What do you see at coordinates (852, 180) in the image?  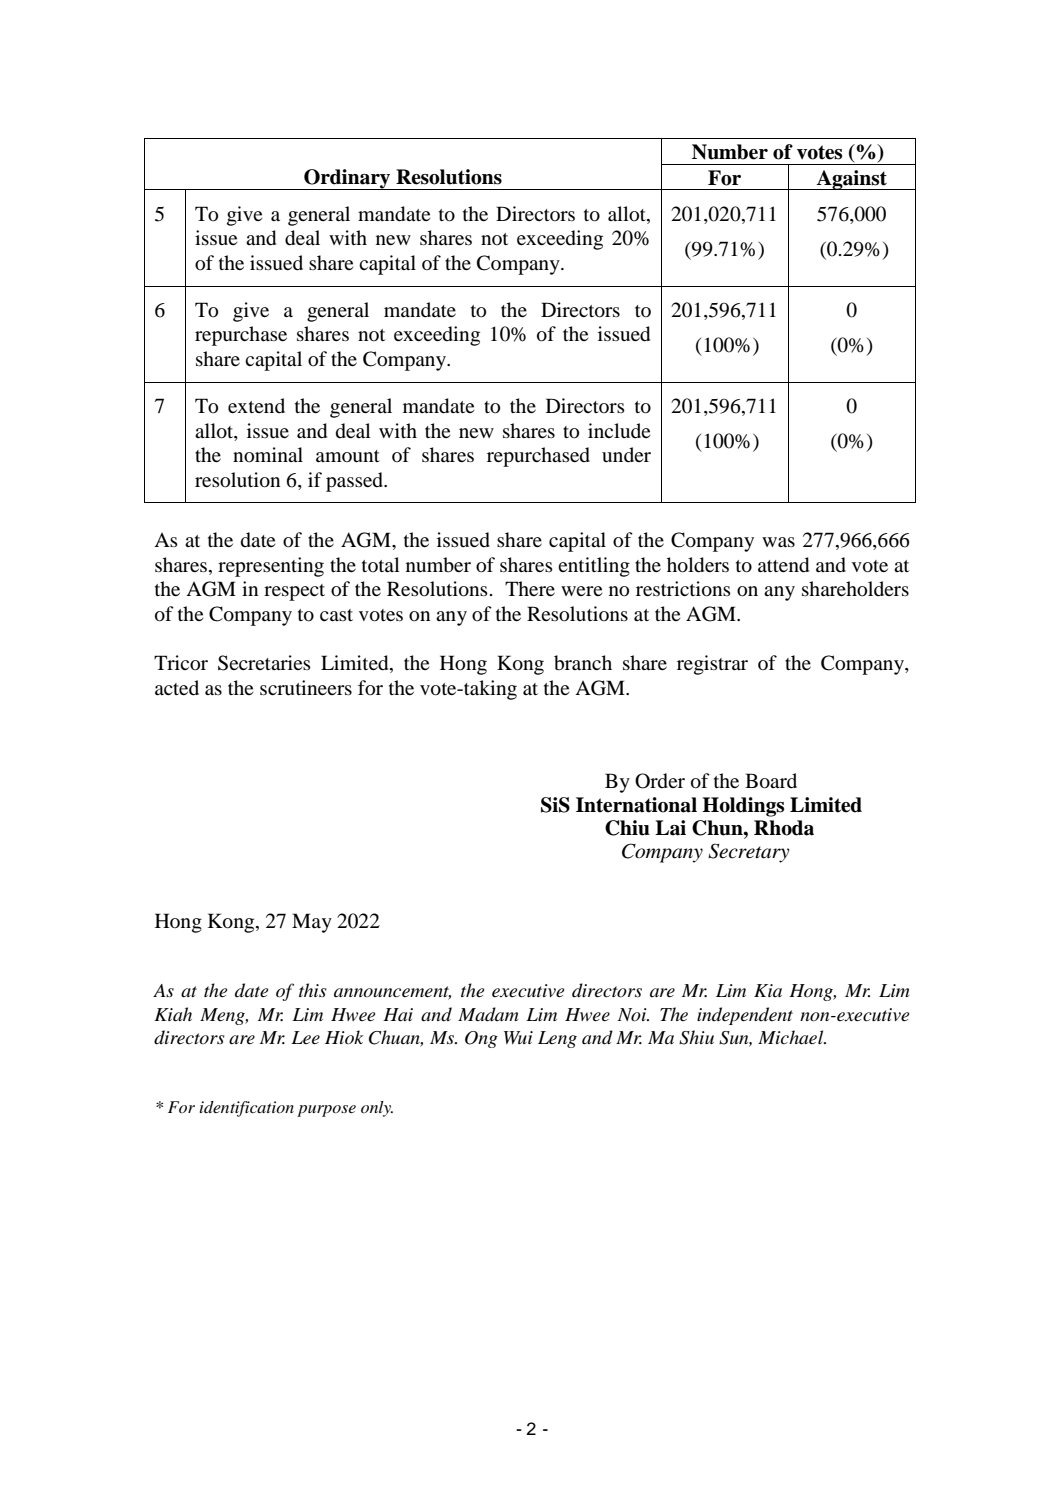 I see `Against` at bounding box center [852, 180].
